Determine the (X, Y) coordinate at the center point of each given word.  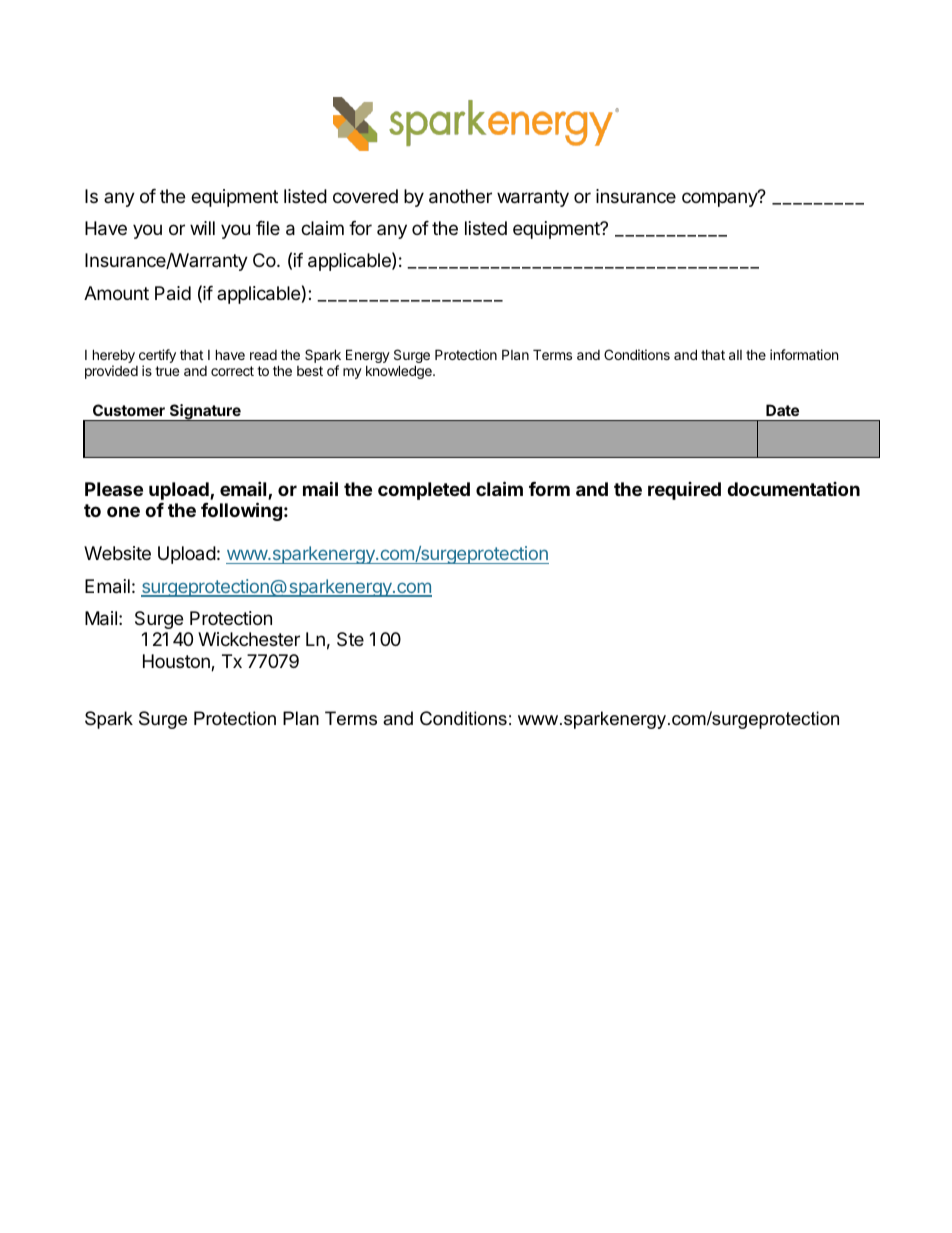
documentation (793, 489)
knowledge (400, 372)
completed (424, 491)
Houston (177, 662)
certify (157, 356)
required (684, 491)
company (720, 199)
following (241, 511)
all (735, 355)
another (460, 196)
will (202, 228)
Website (117, 553)
